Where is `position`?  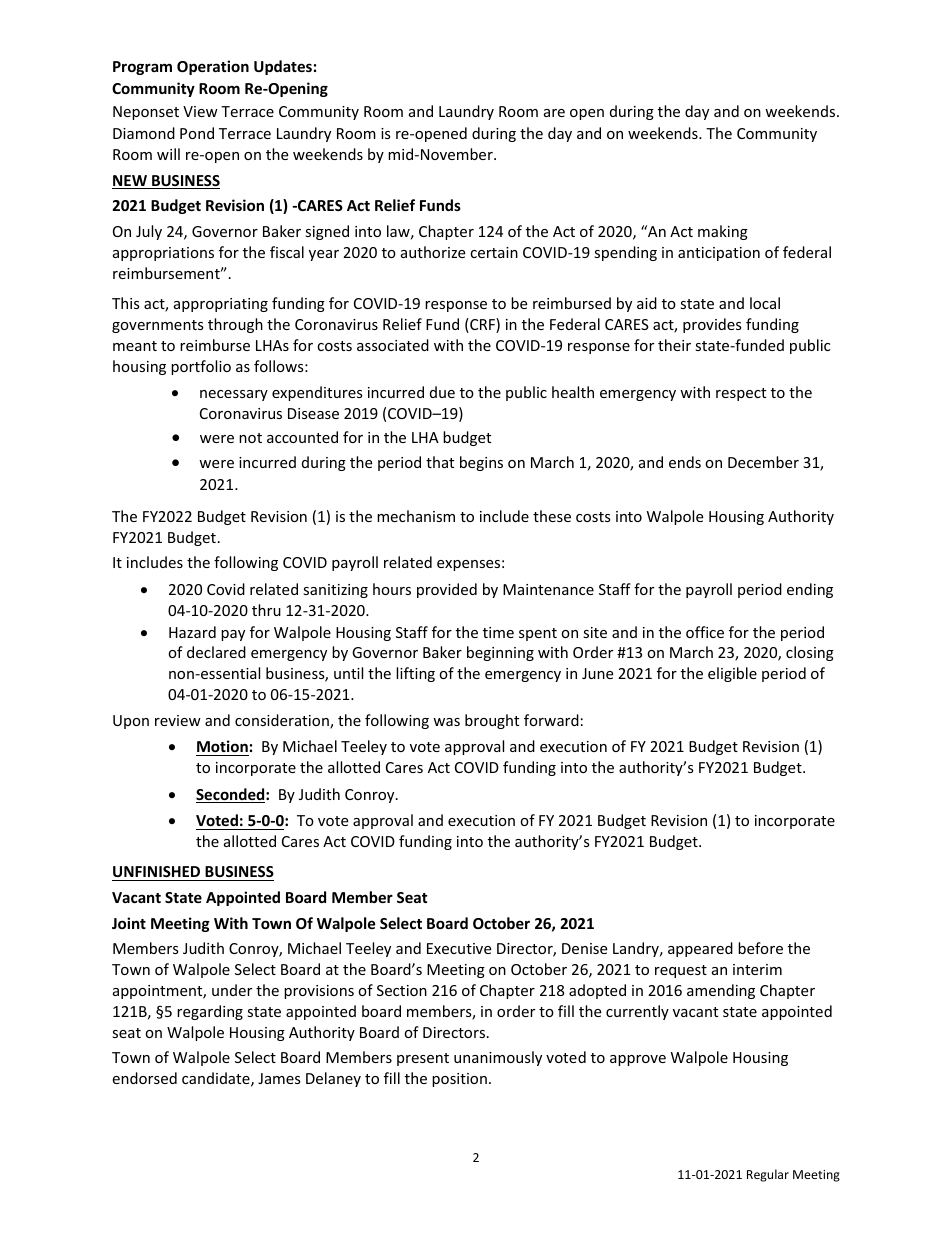 position is located at coordinates (459, 1080).
